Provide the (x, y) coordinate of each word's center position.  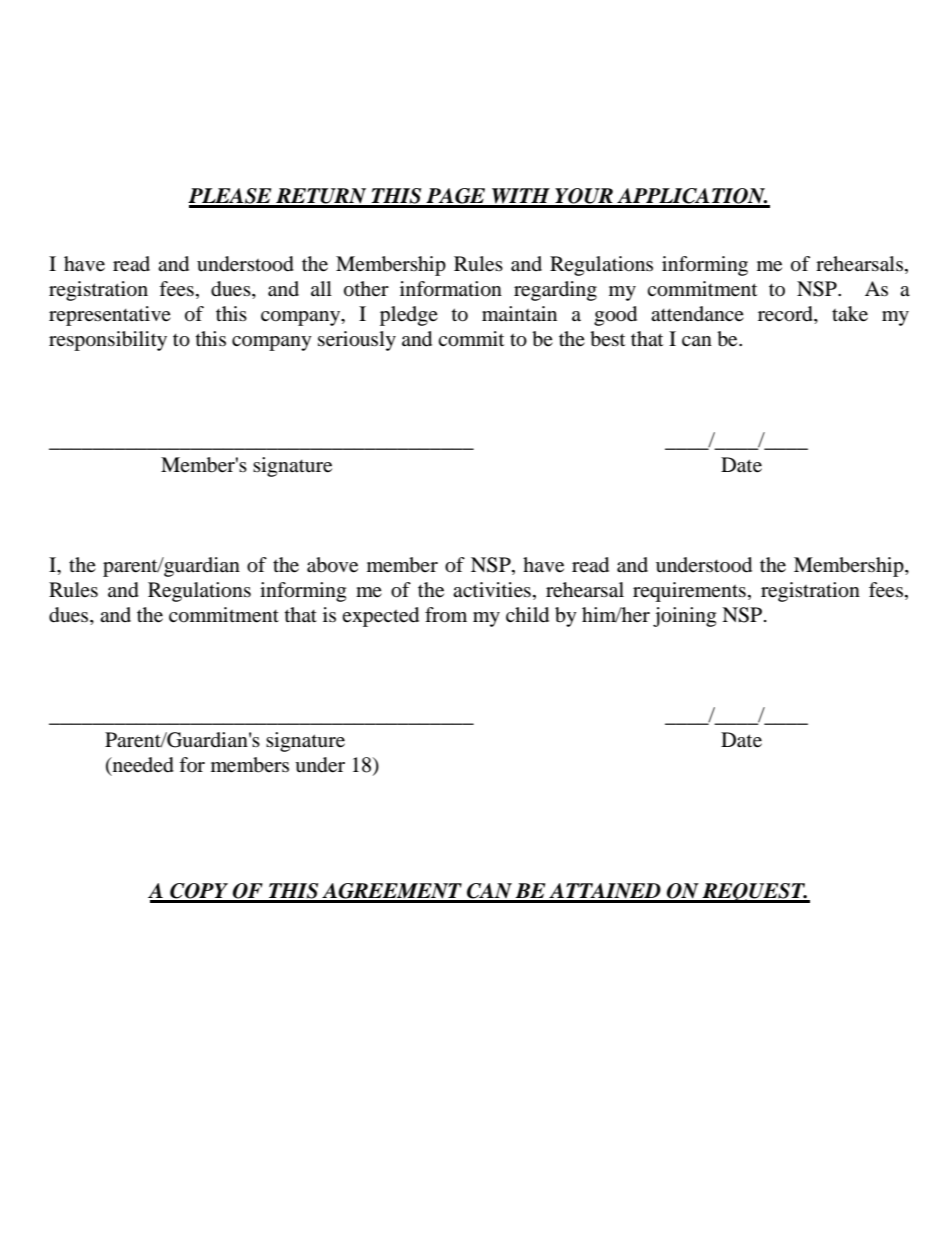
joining (684, 617)
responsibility (108, 341)
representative (110, 316)
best (607, 339)
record (786, 315)
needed (142, 766)
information (451, 289)
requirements (689, 592)
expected (380, 617)
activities (492, 590)
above (332, 565)
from (446, 615)
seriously (357, 341)
